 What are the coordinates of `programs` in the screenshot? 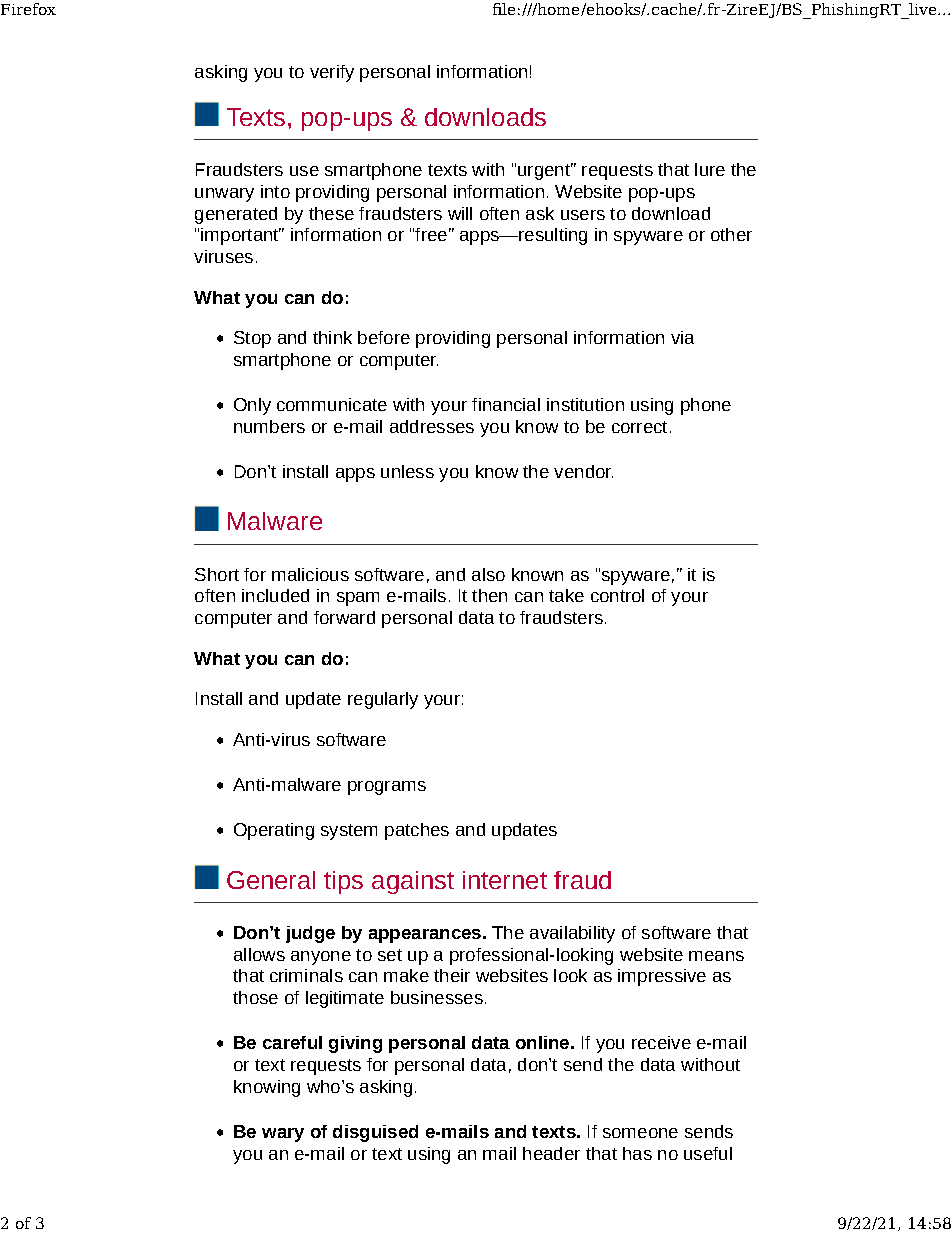 It's located at (387, 788).
